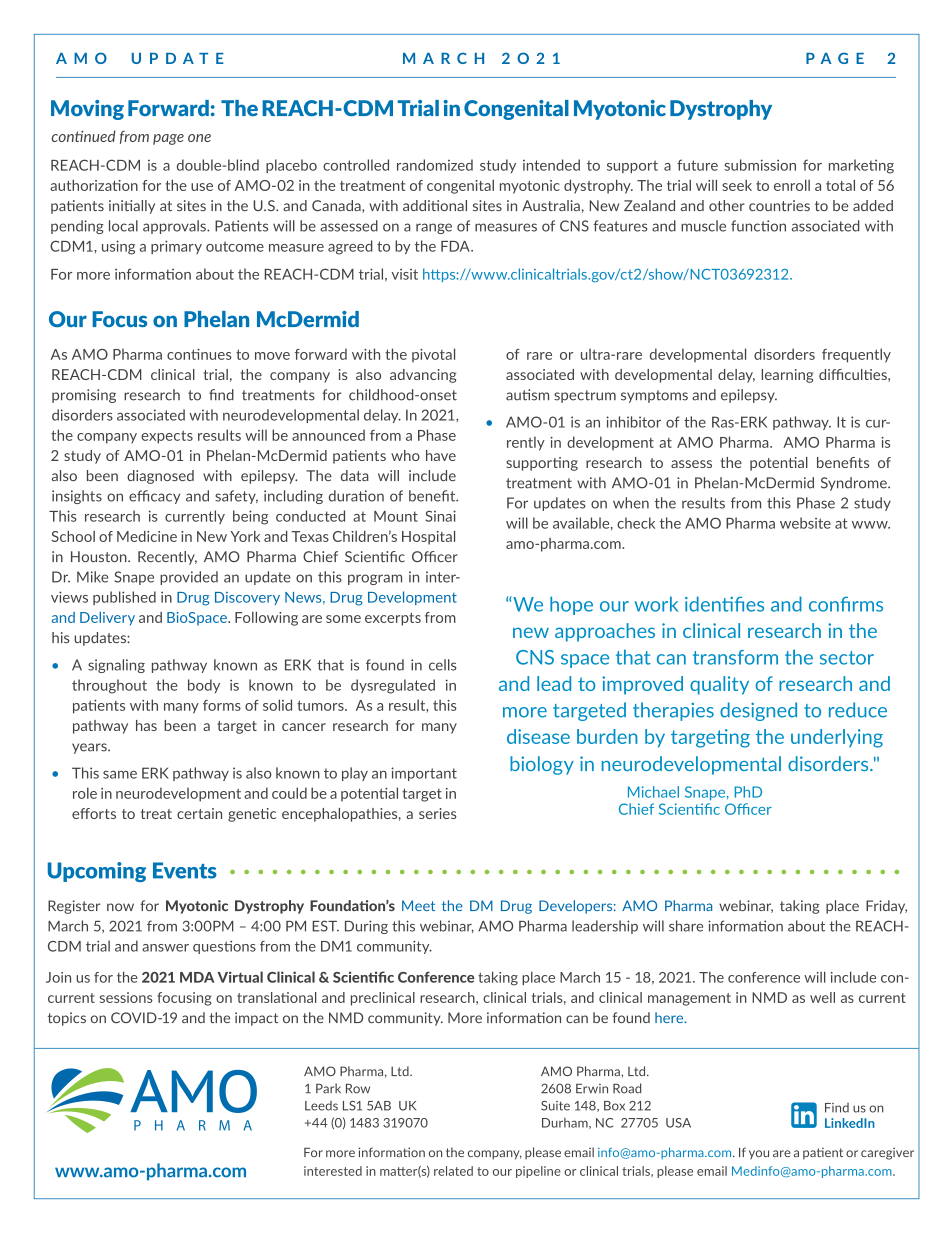 This image has height=1233, width=952. What do you see at coordinates (837, 738) in the image?
I see `underlying` at bounding box center [837, 738].
